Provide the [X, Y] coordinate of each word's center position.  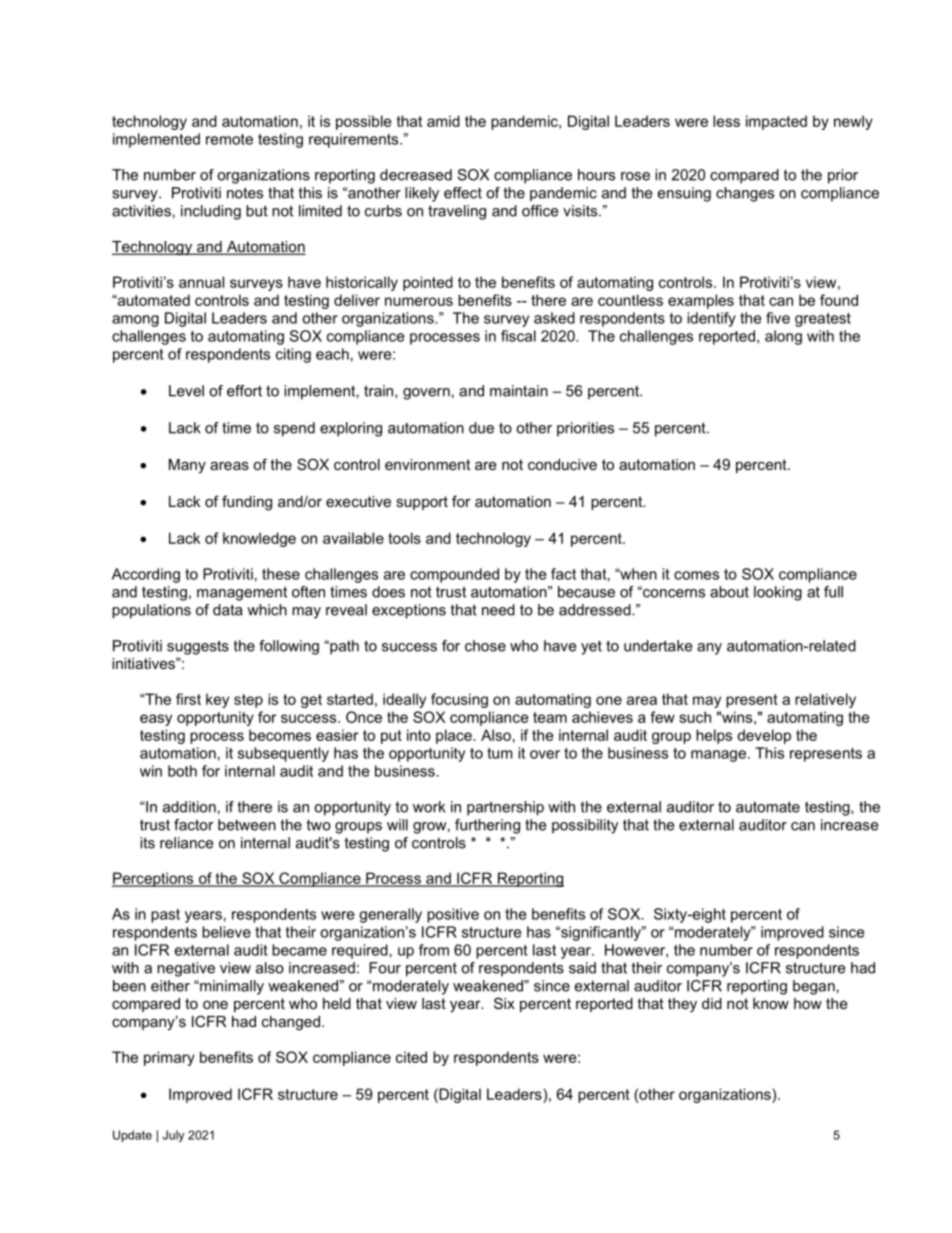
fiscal [518, 336]
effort [244, 391]
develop [764, 736]
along [783, 337]
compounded [454, 575]
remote [229, 139]
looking [778, 593]
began [814, 987]
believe [226, 932]
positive [453, 915]
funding [247, 503]
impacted [776, 122]
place [455, 736]
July [174, 1136]
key [217, 700]
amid [443, 121]
